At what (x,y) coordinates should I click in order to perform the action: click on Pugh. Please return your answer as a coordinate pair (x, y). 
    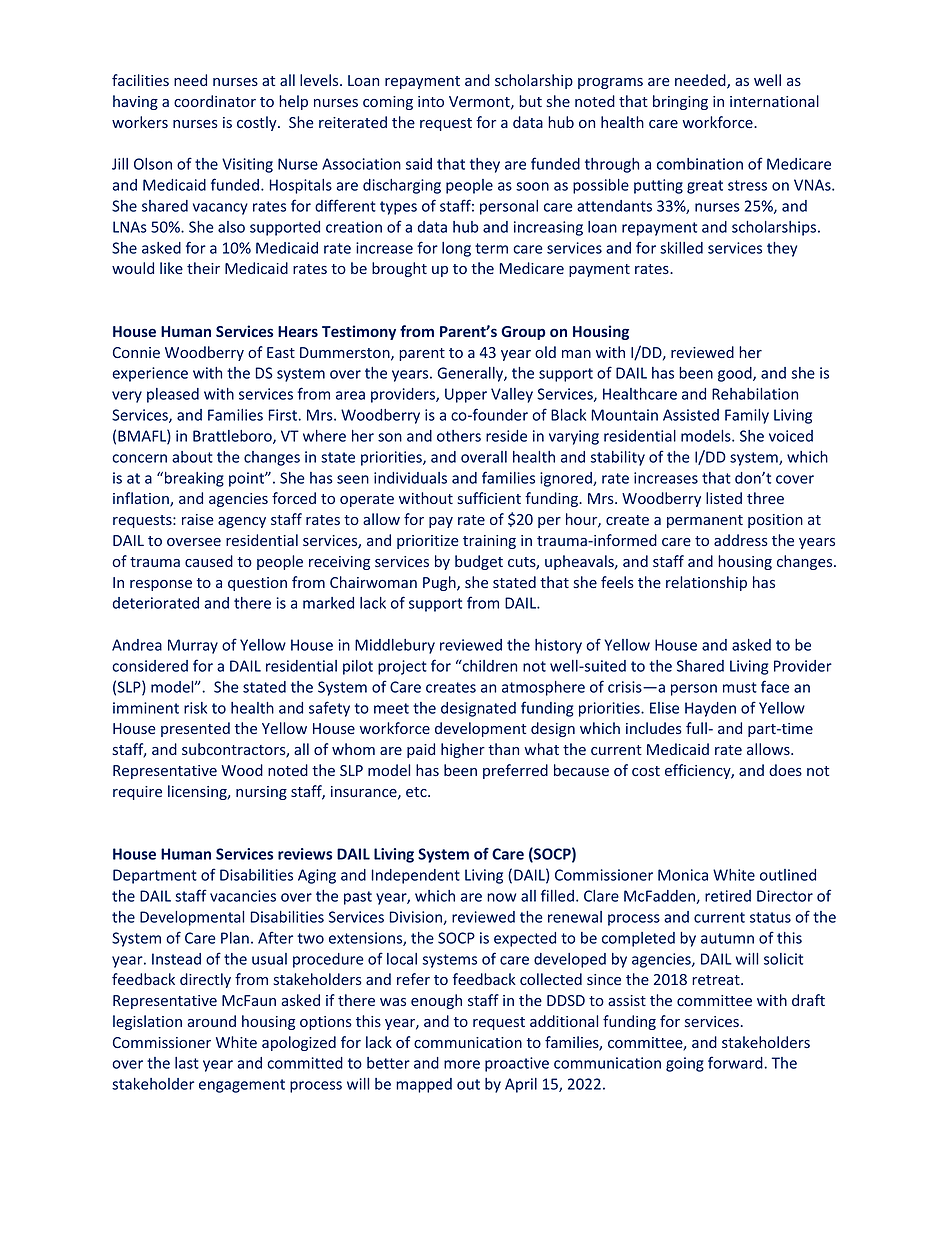
    Looking at the image, I should click on (440, 583).
